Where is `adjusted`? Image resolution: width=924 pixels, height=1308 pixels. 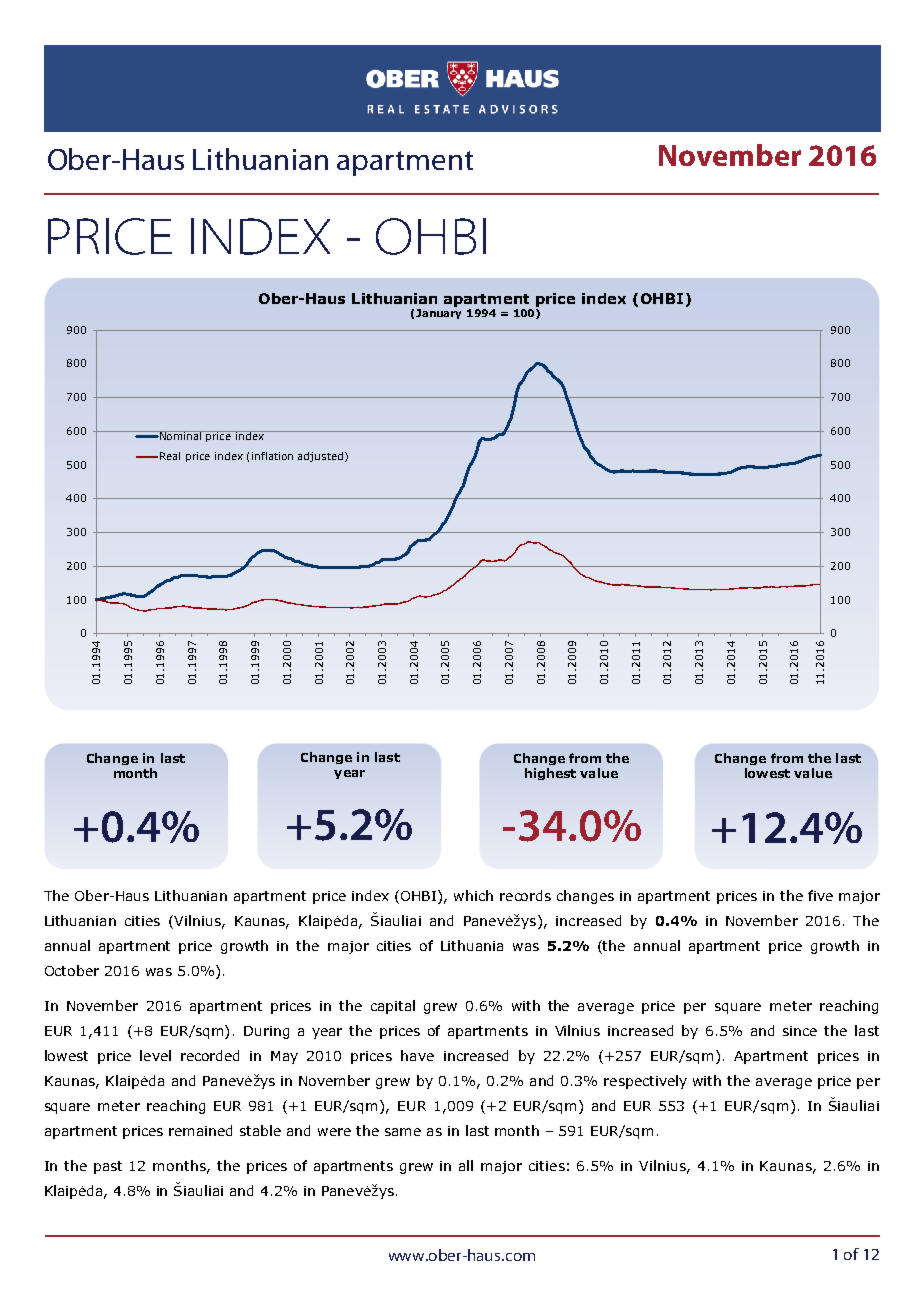 adjusted is located at coordinates (320, 457).
